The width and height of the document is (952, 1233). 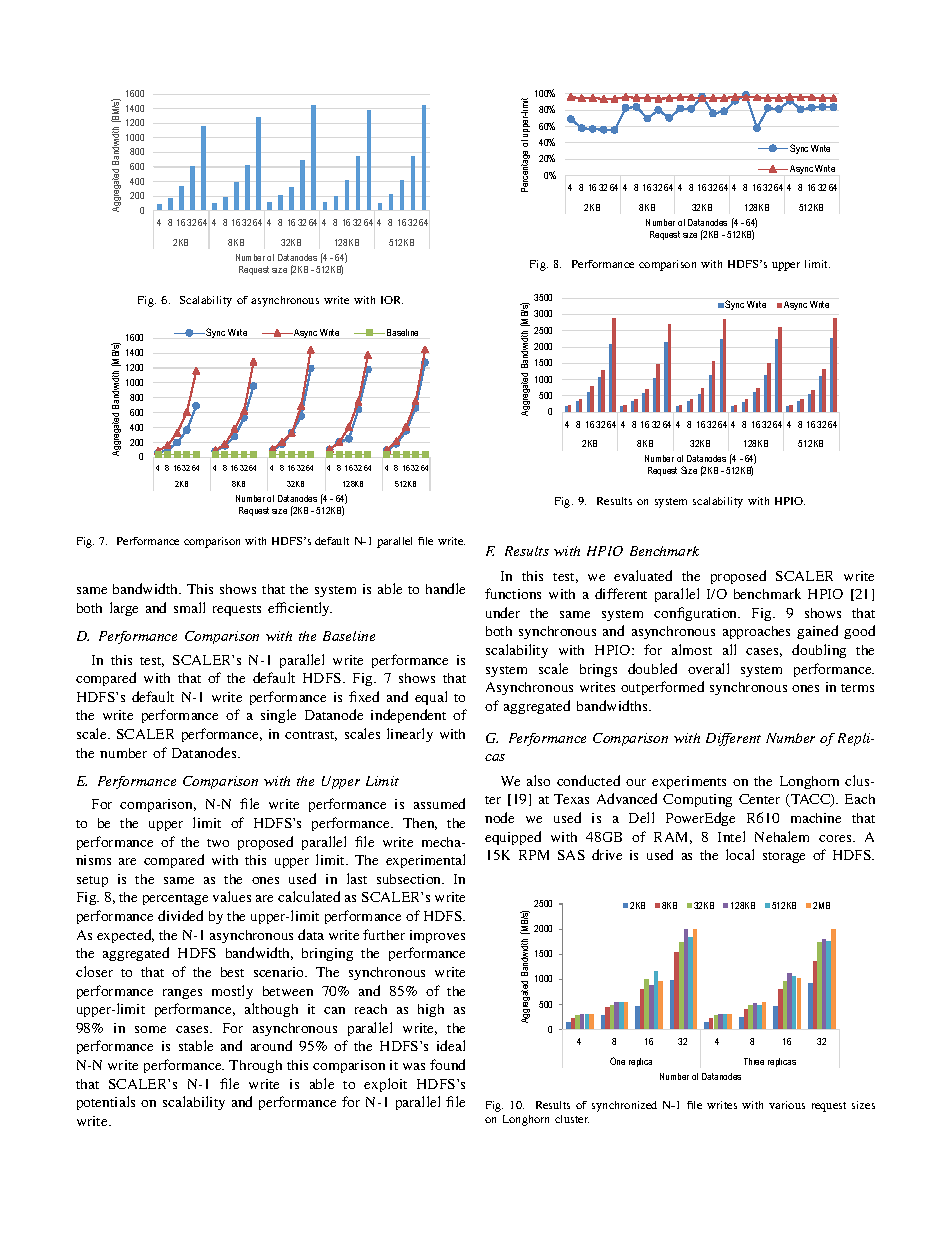 I want to click on Through, so click(x=255, y=1066).
